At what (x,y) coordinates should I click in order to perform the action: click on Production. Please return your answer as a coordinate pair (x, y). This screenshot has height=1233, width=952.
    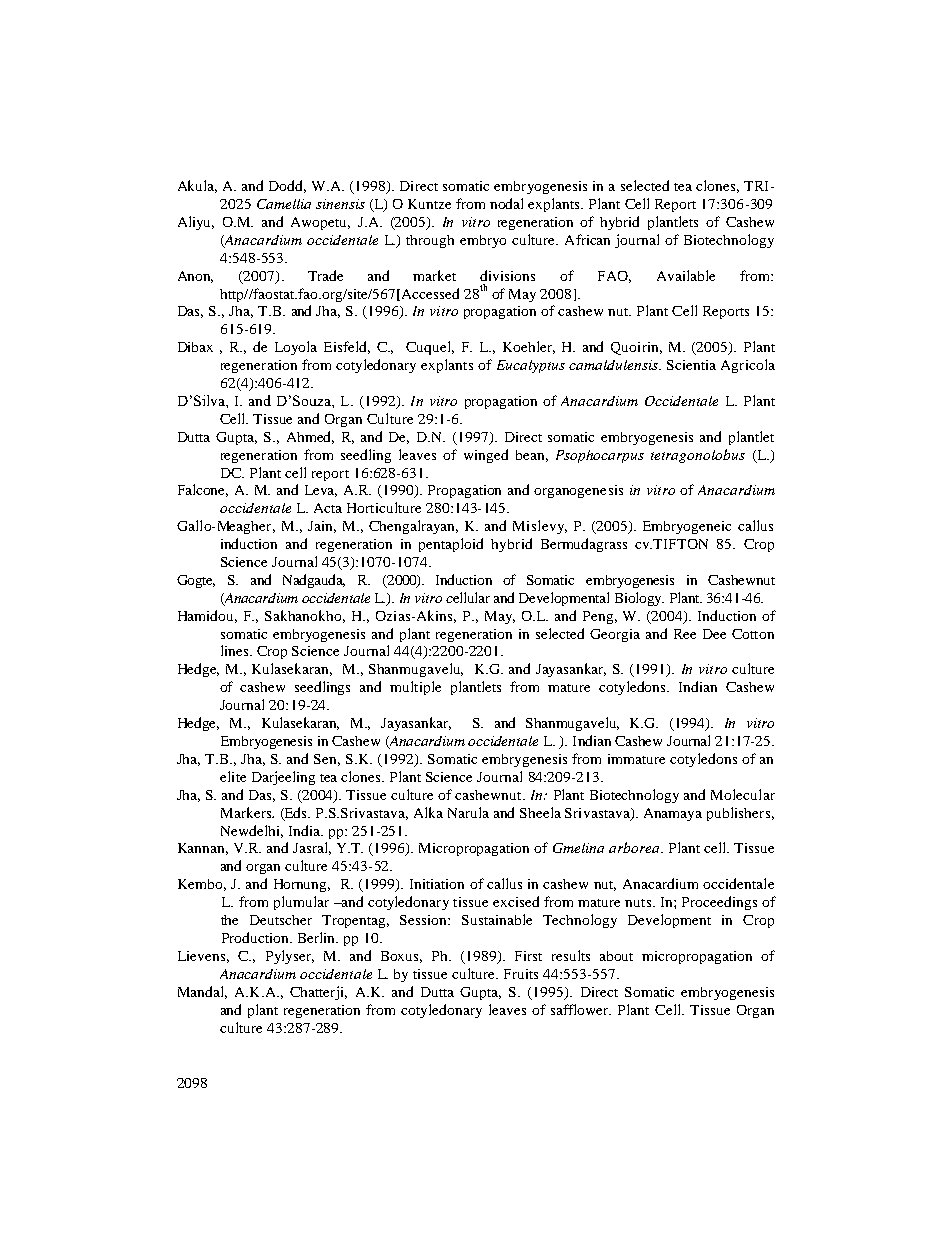
    Looking at the image, I should click on (256, 937).
